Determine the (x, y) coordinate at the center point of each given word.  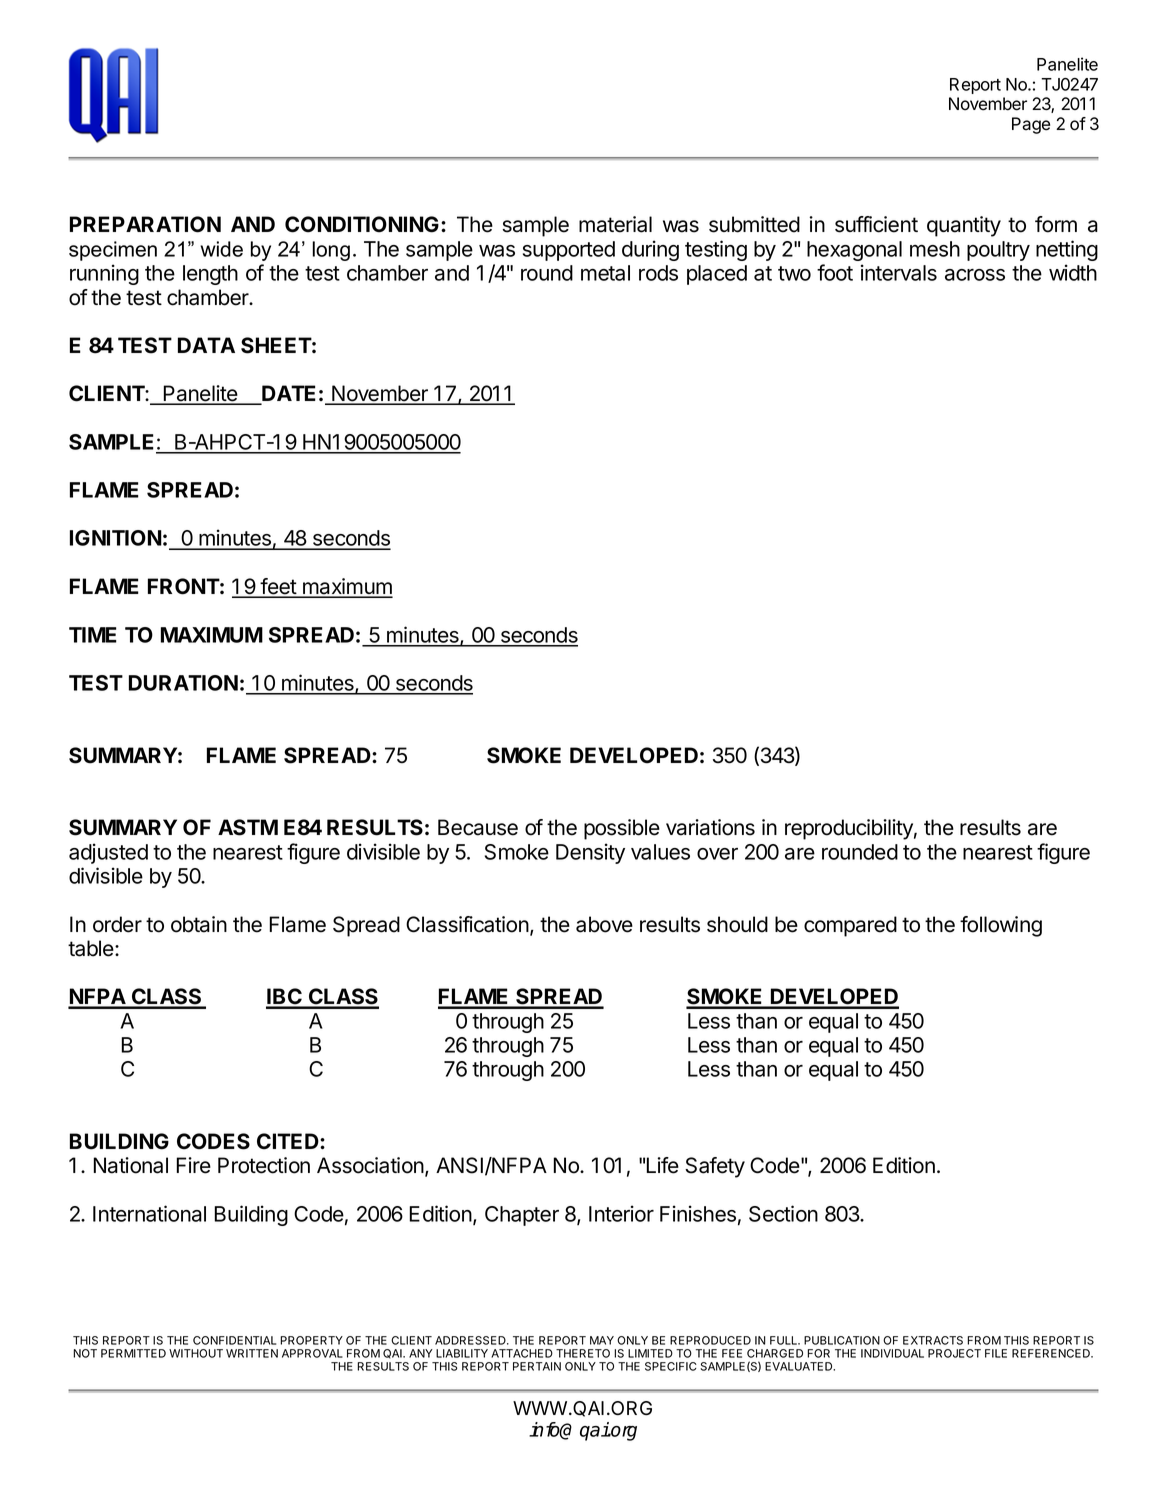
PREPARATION (145, 224)
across (975, 275)
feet (278, 587)
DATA (206, 345)
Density (590, 853)
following (1001, 926)
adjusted (108, 853)
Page (1031, 125)
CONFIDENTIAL (234, 1340)
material (615, 224)
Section (783, 1213)
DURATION (183, 683)
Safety (715, 1167)
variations (710, 827)
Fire (193, 1165)
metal (605, 273)
